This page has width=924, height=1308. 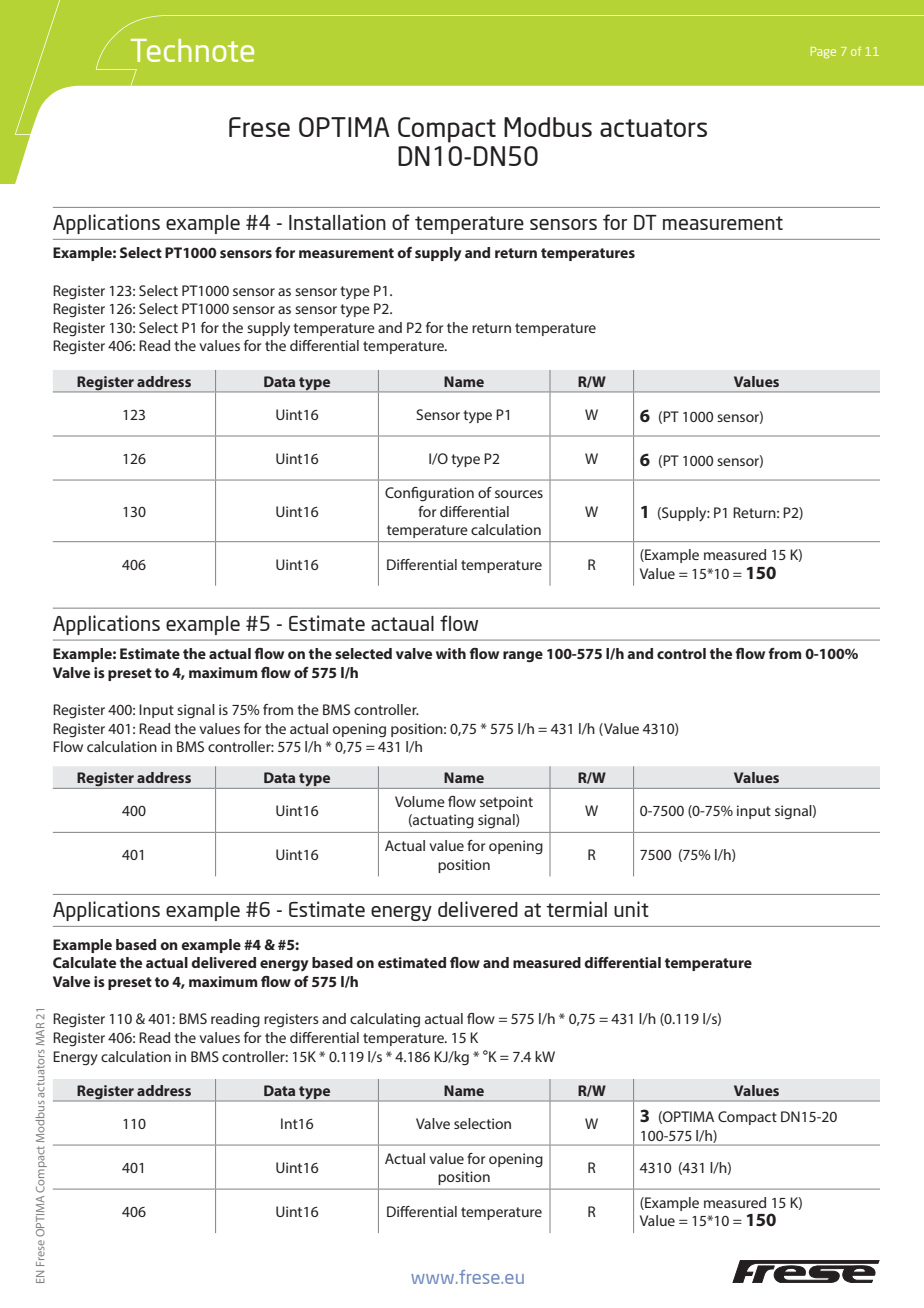 I want to click on Volume, so click(x=420, y=801).
